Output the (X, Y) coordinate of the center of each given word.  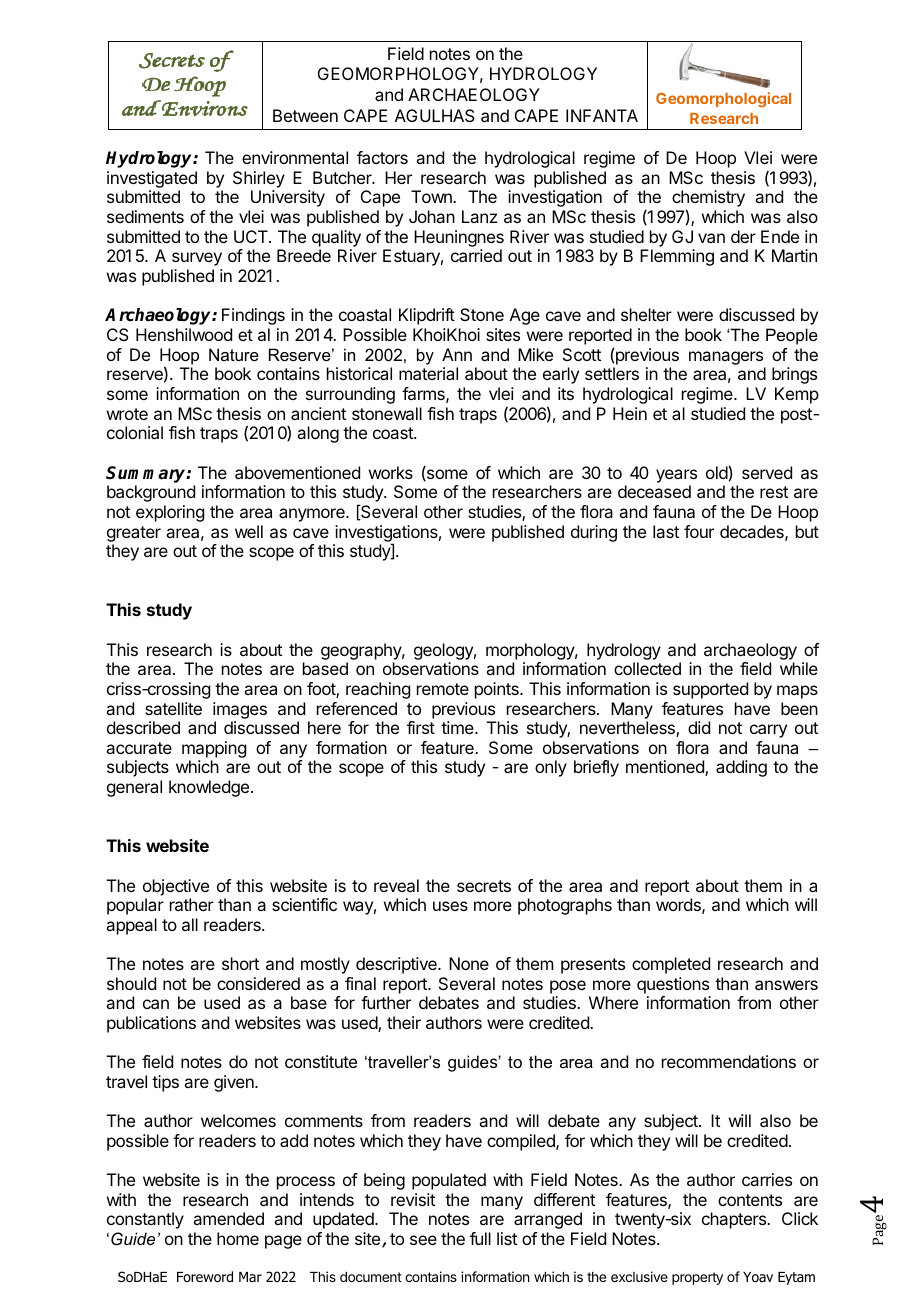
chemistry (708, 200)
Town (432, 196)
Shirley (259, 181)
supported (710, 690)
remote (443, 689)
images (240, 710)
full (480, 1238)
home (238, 1238)
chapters (735, 1220)
